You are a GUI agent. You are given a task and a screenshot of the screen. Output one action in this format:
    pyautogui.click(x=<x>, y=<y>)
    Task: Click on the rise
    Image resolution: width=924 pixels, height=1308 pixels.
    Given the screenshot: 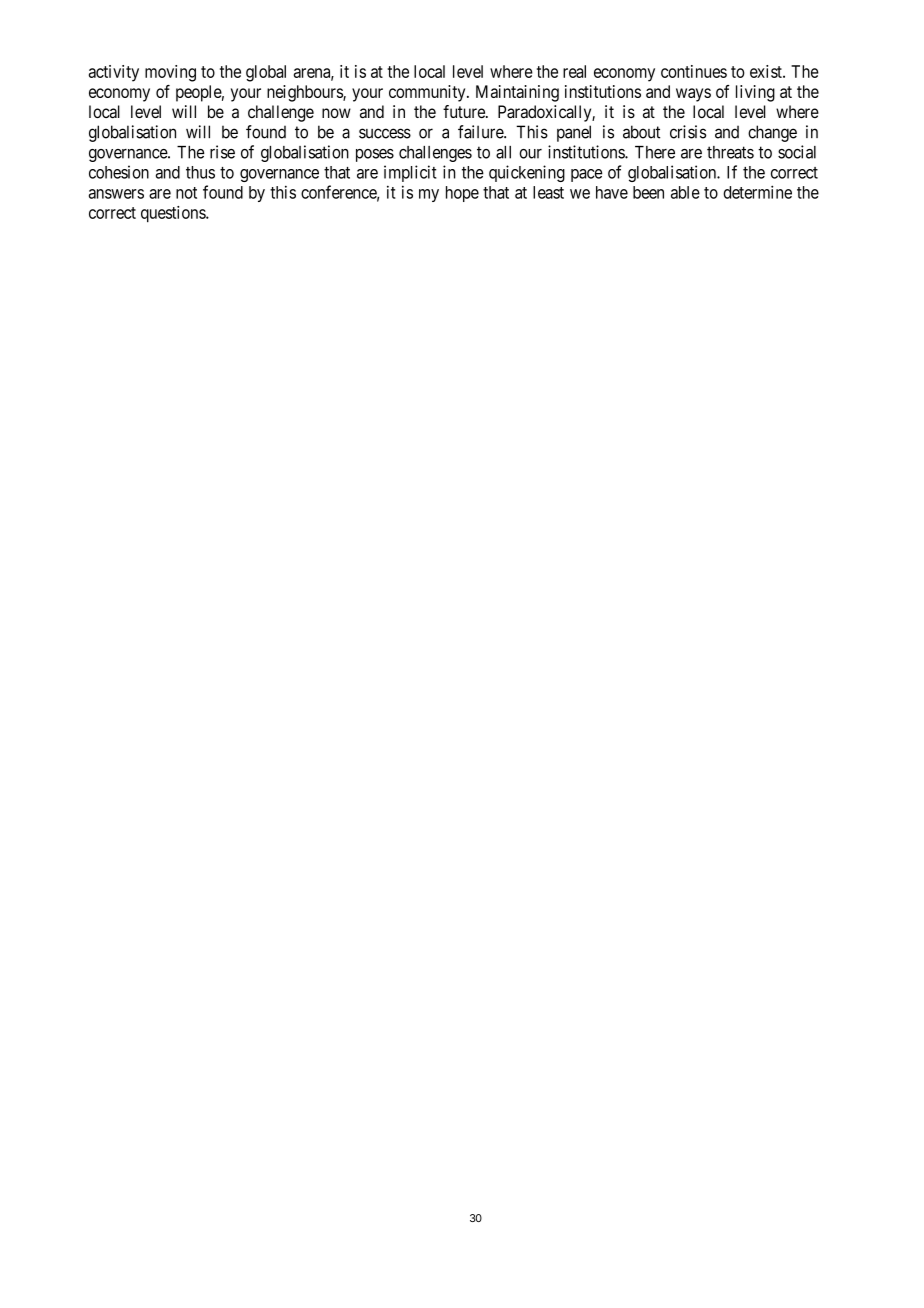 What is the action you would take?
    pyautogui.click(x=222, y=152)
